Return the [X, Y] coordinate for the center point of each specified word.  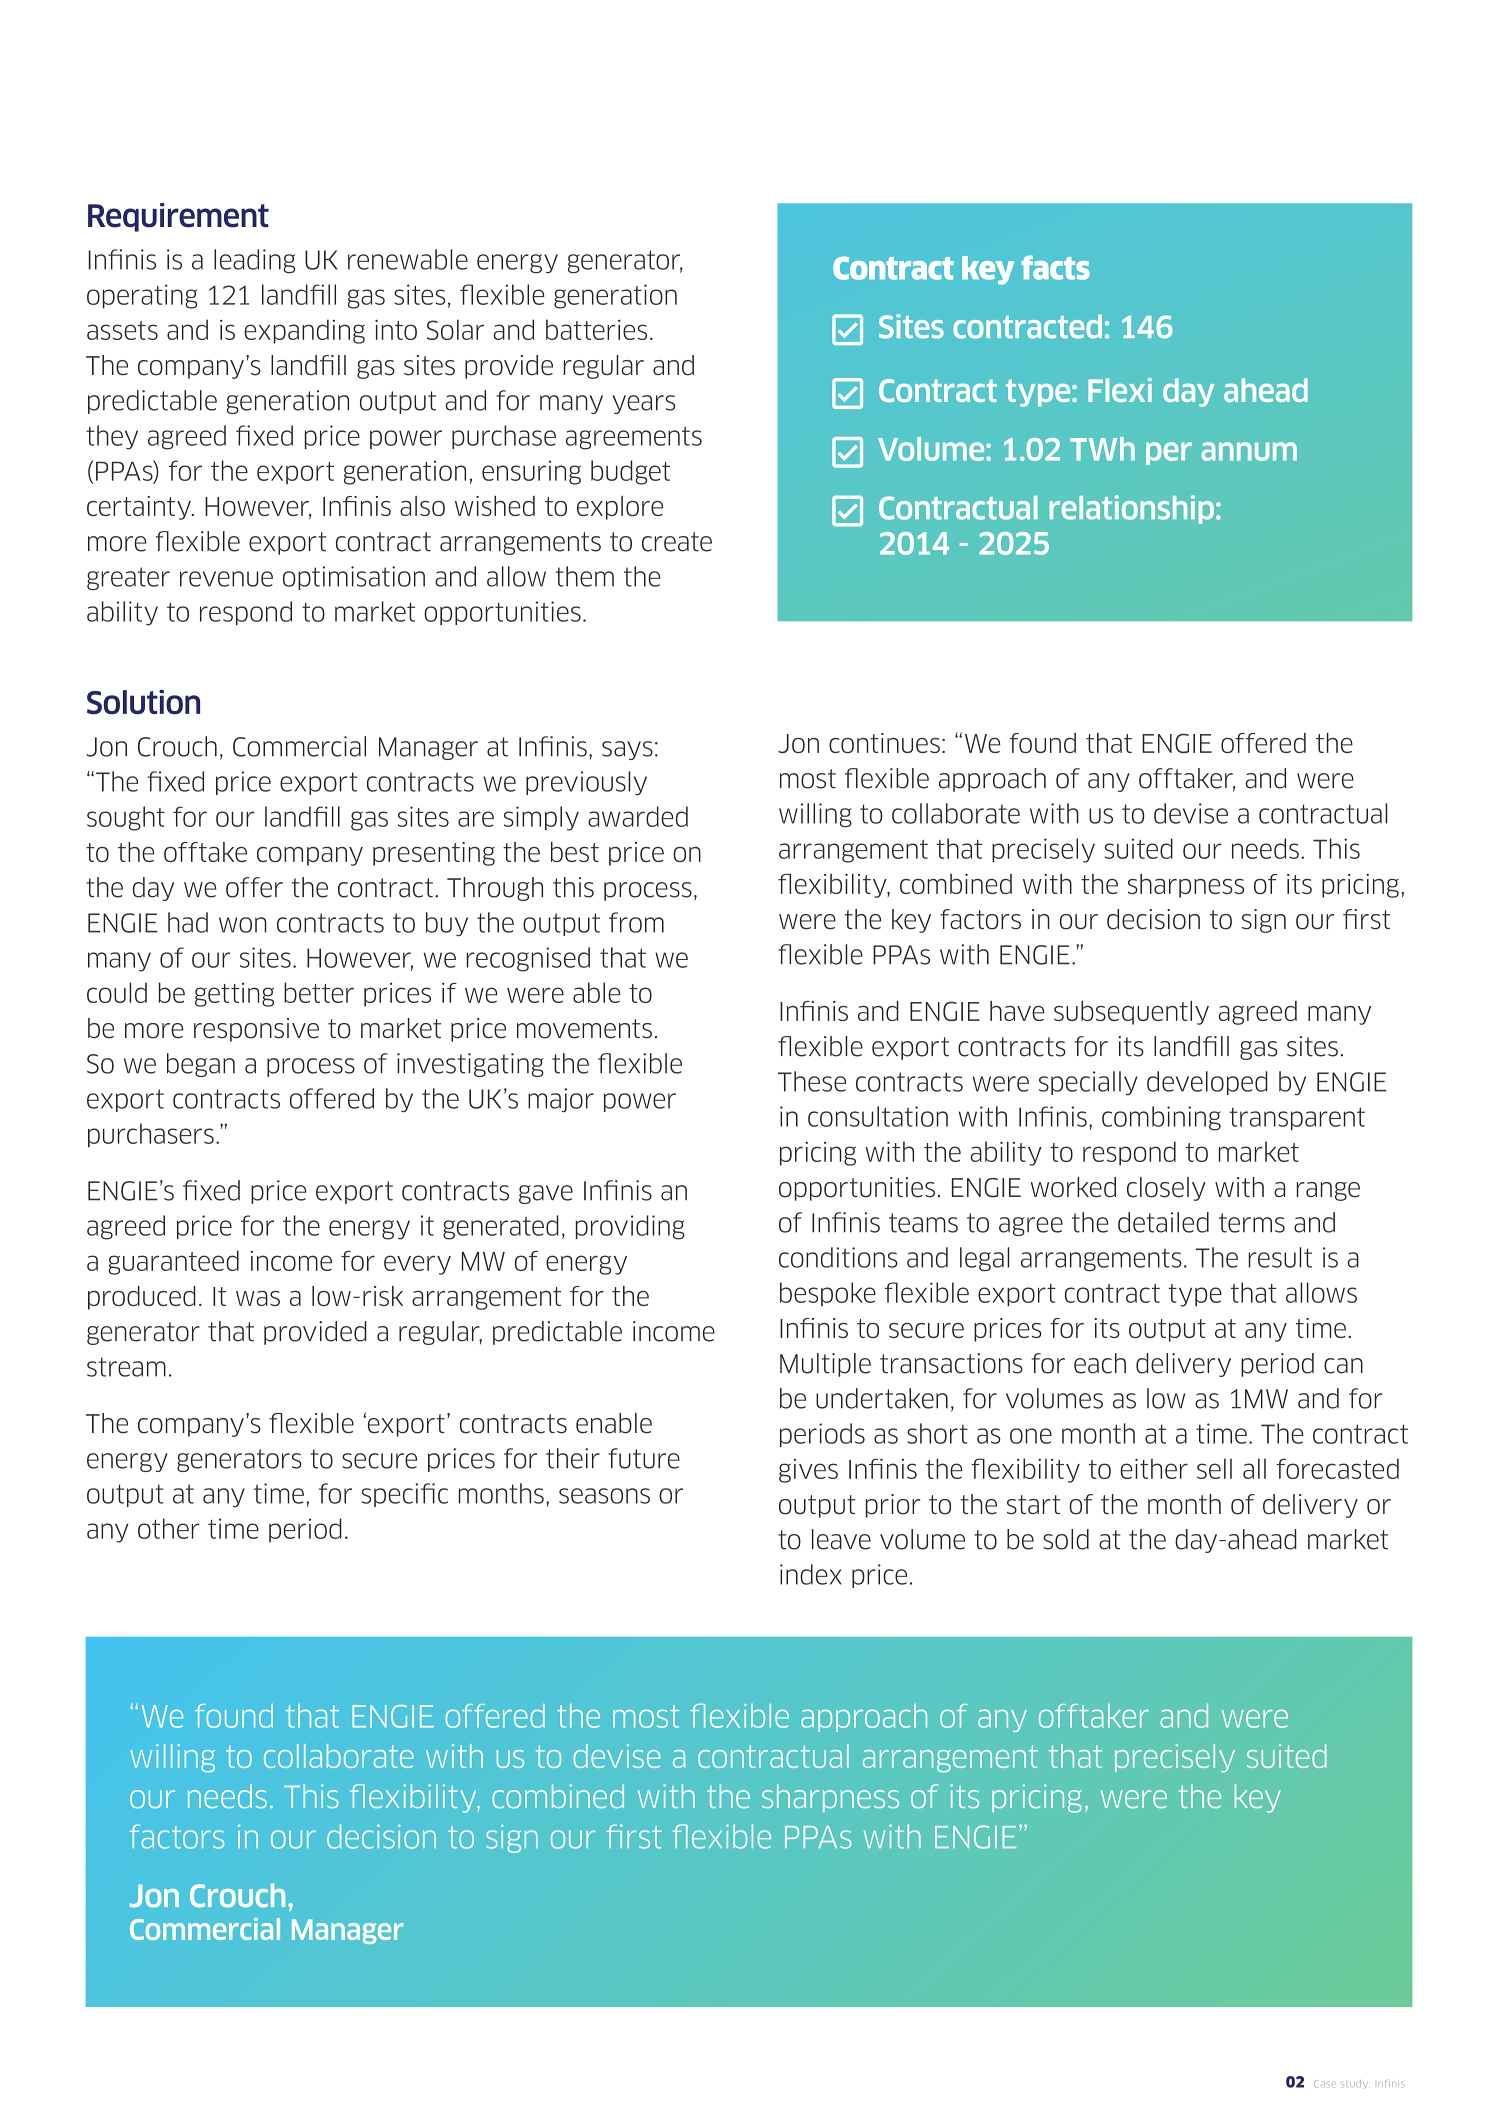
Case [1325, 2084]
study [1355, 2084]
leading [254, 261]
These [812, 1081]
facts [1055, 267]
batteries [596, 329]
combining [1161, 1118]
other [169, 1528]
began [201, 1065]
